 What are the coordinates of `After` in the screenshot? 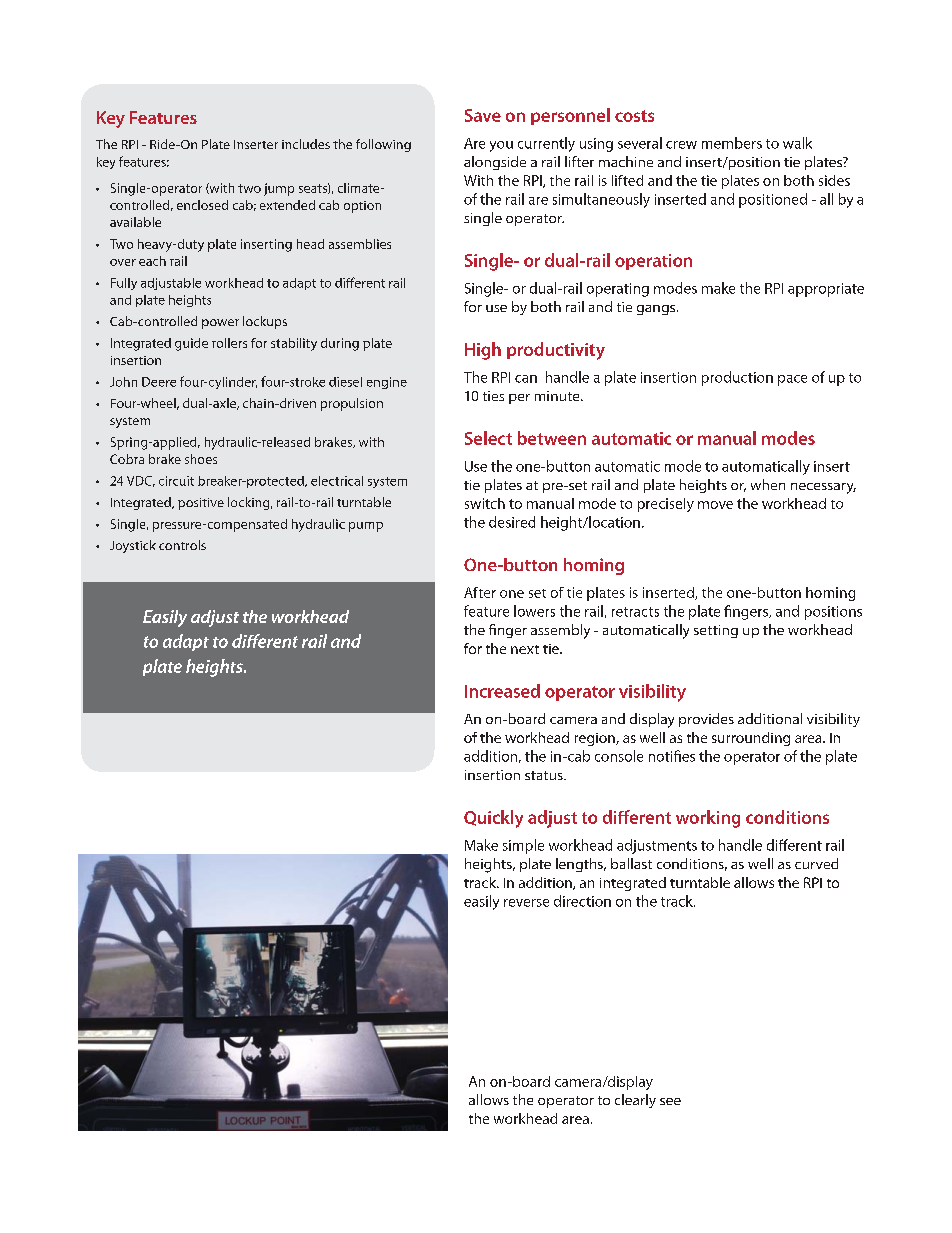 It's located at (480, 592).
